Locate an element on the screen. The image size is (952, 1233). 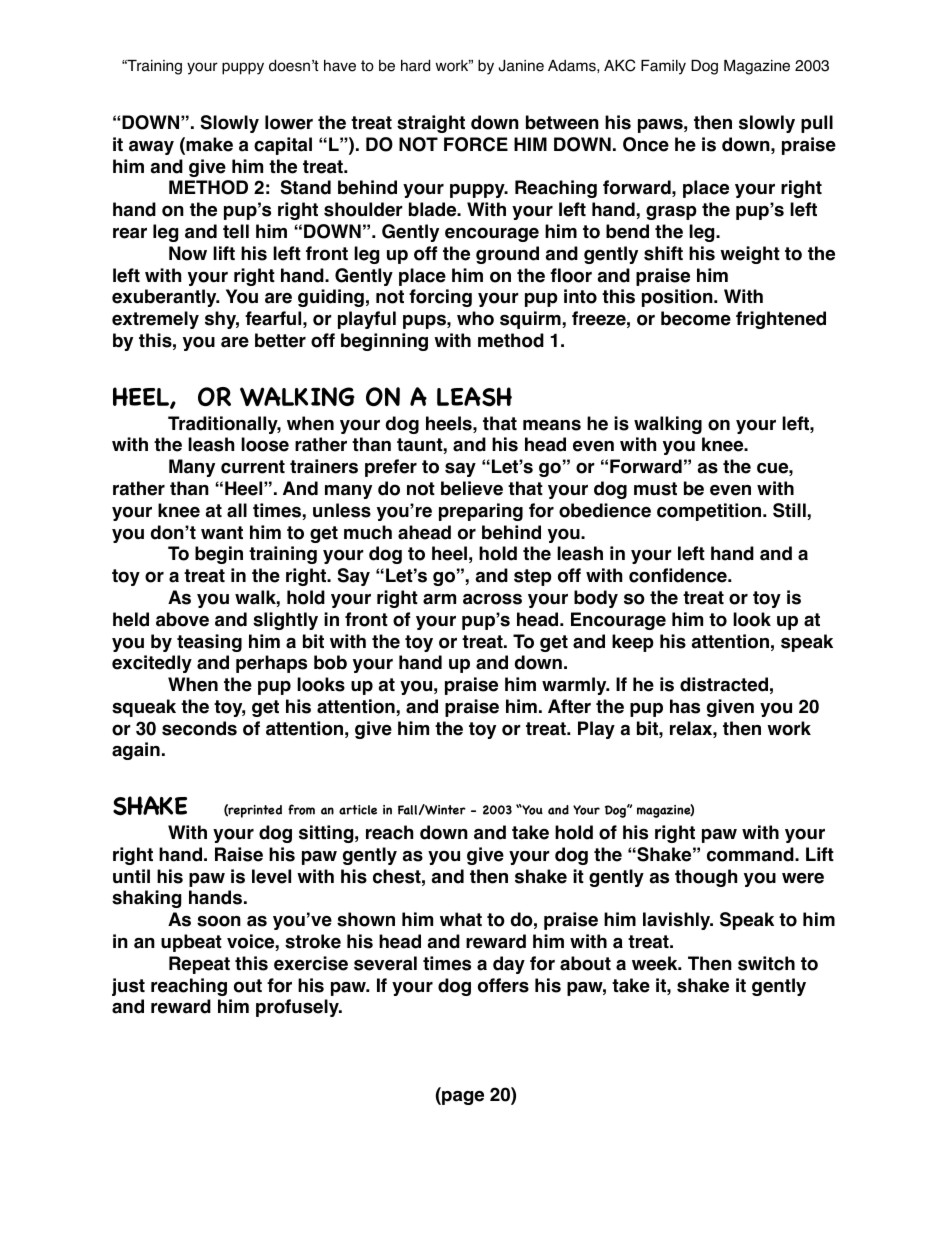
profusely is located at coordinates (298, 1008).
